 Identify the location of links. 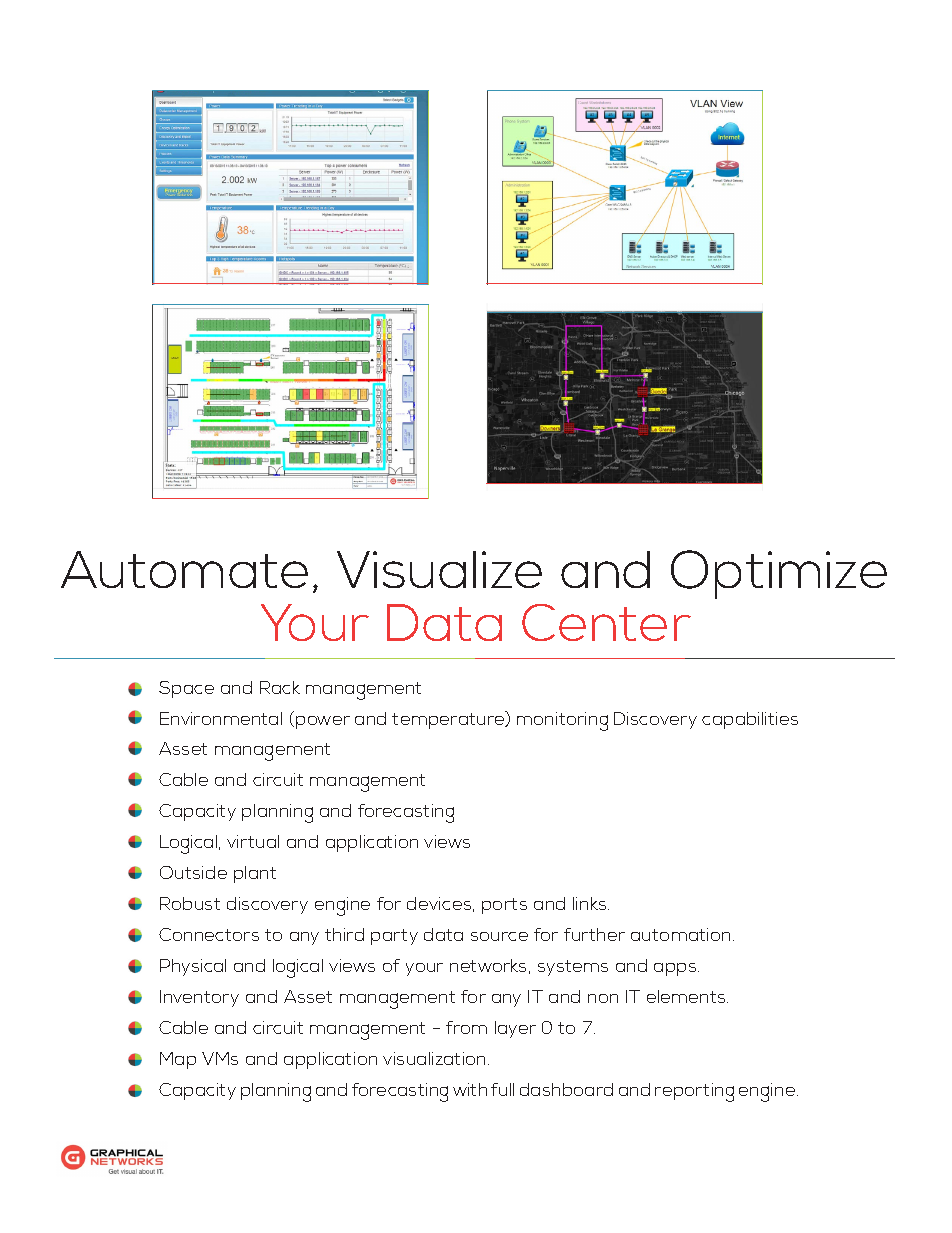
(591, 903).
